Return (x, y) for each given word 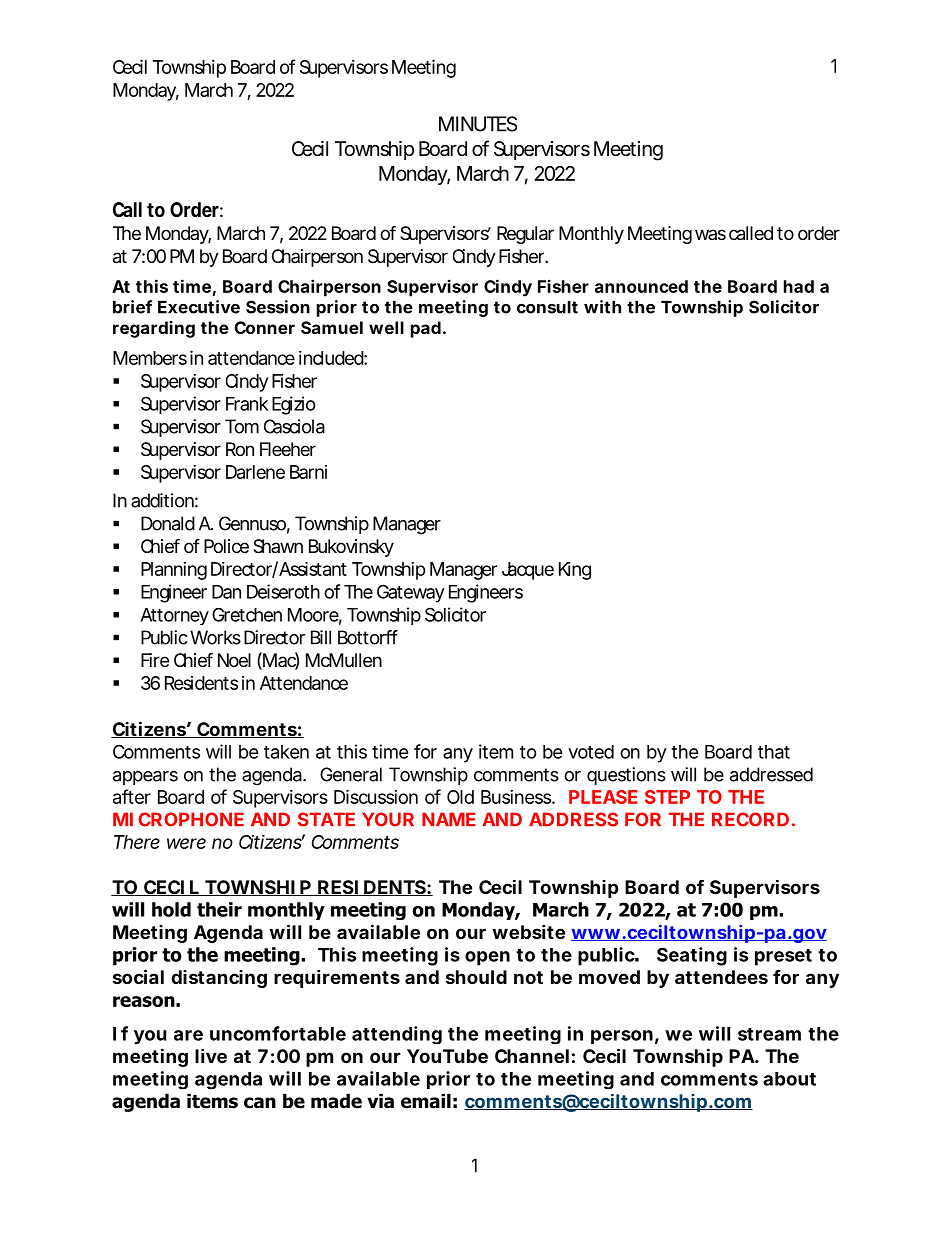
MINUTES (478, 124)
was (710, 234)
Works (215, 637)
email (426, 1101)
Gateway (411, 593)
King (575, 571)
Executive (199, 307)
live (211, 1055)
